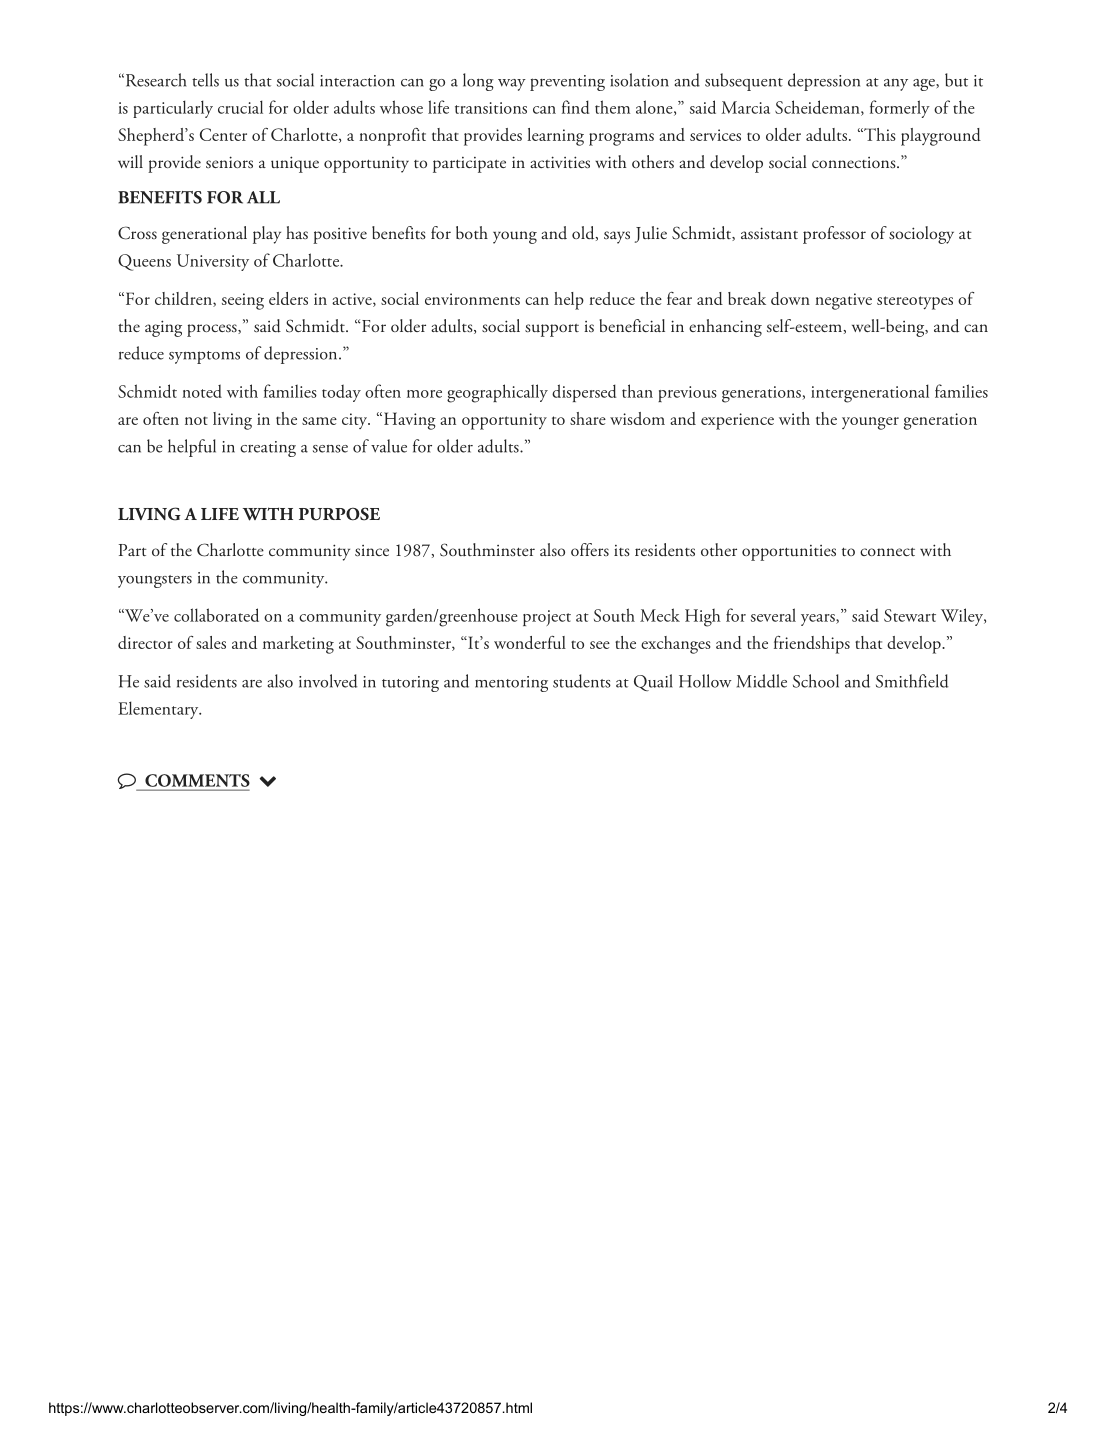 The image size is (1116, 1444). Describe the element at coordinates (789, 553) in the screenshot. I see `opportunities` at that location.
